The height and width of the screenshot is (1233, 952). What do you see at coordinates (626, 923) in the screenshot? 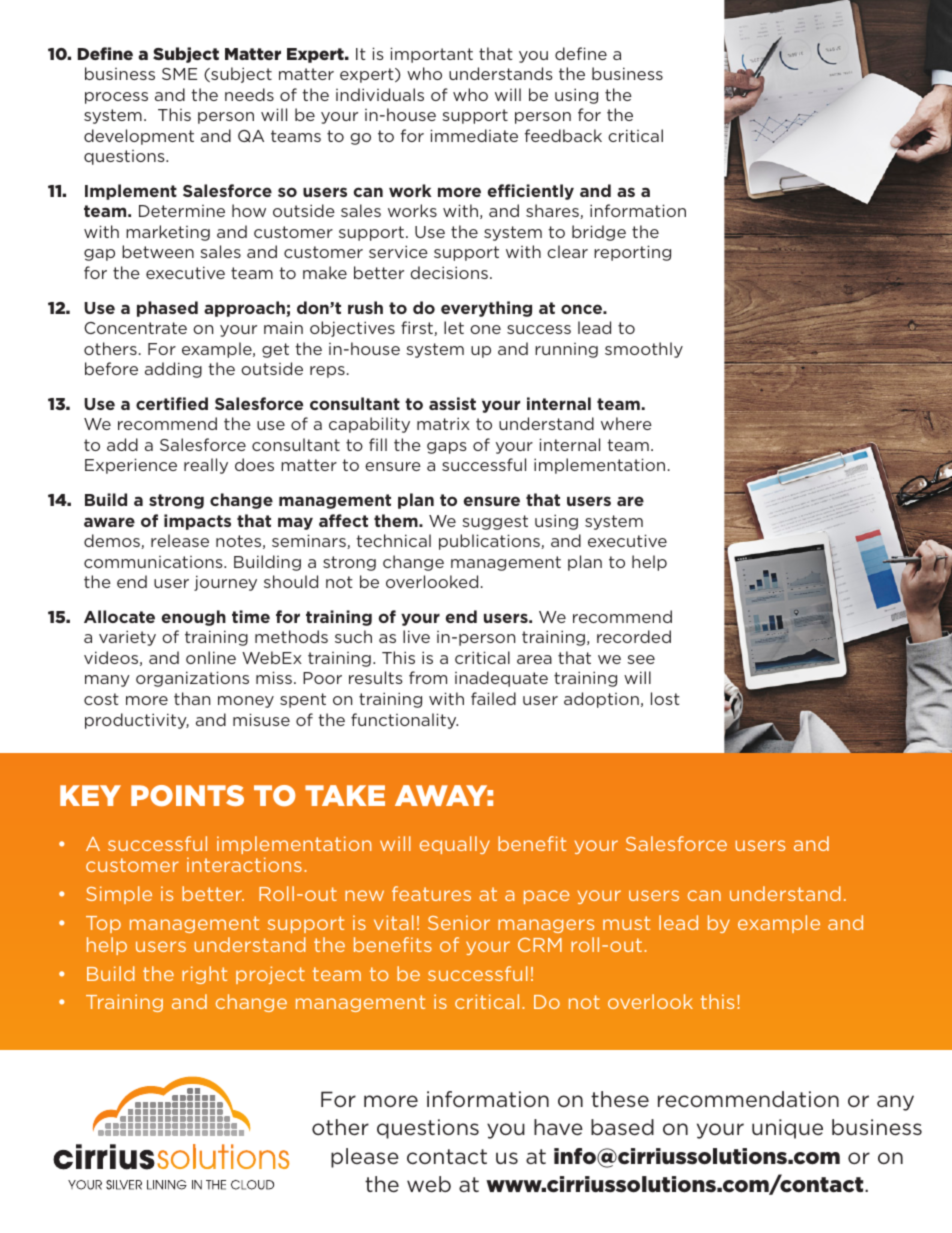
I see `must` at bounding box center [626, 923].
